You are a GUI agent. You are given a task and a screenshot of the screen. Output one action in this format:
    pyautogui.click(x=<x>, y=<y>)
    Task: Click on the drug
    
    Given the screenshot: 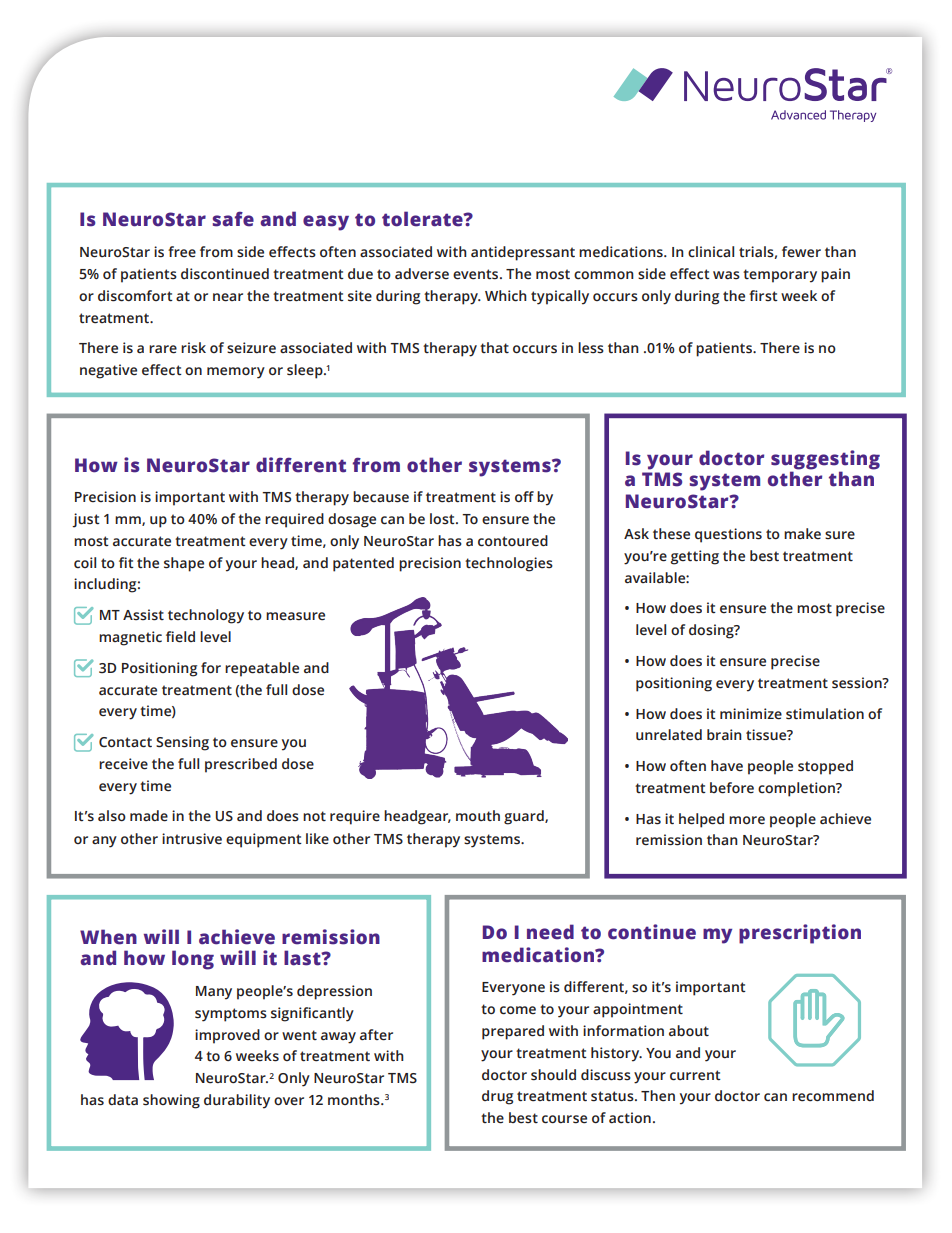 What is the action you would take?
    pyautogui.click(x=497, y=1097)
